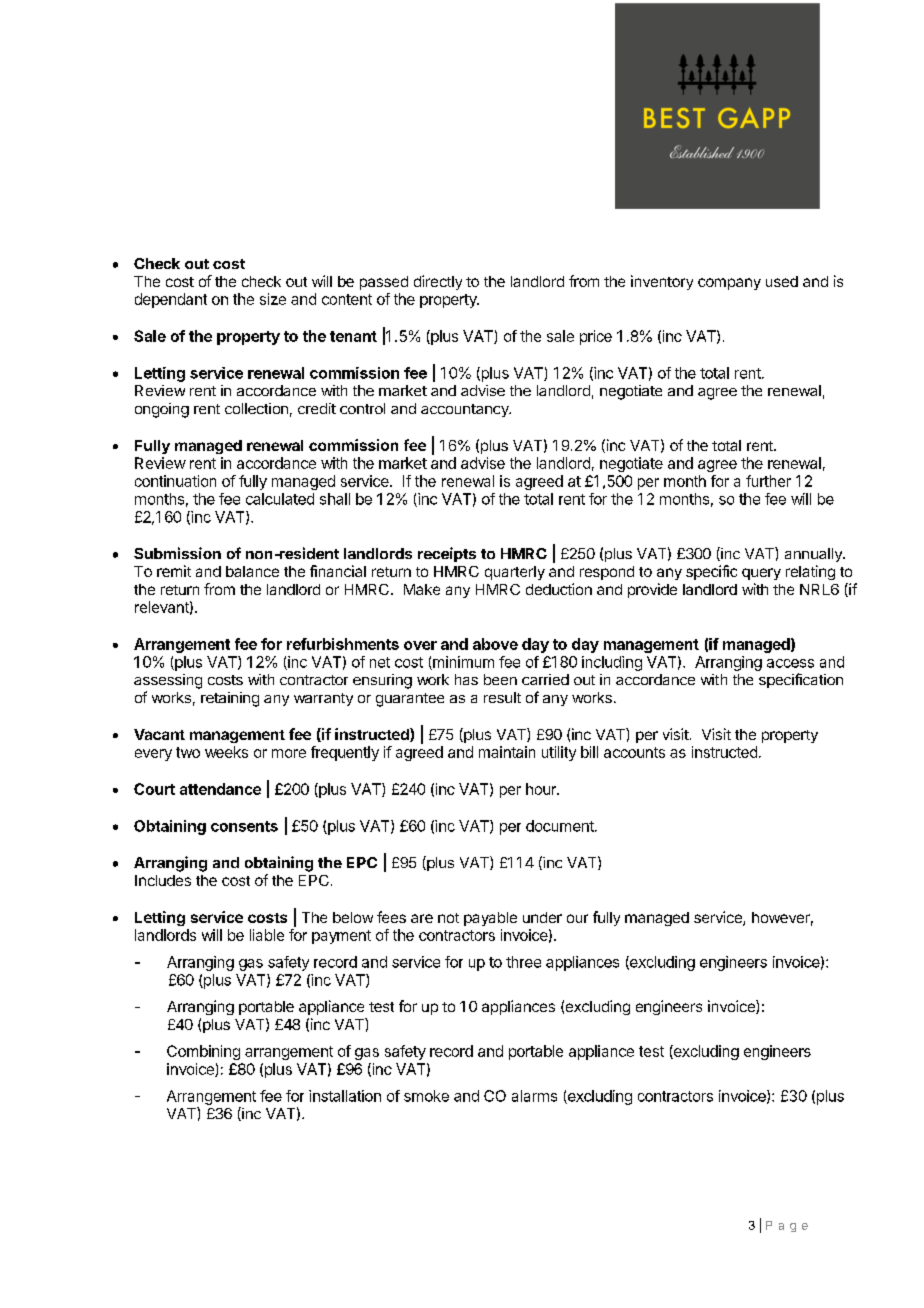 Image resolution: width=924 pixels, height=1308 pixels. Describe the element at coordinates (273, 299) in the image. I see `size` at that location.
